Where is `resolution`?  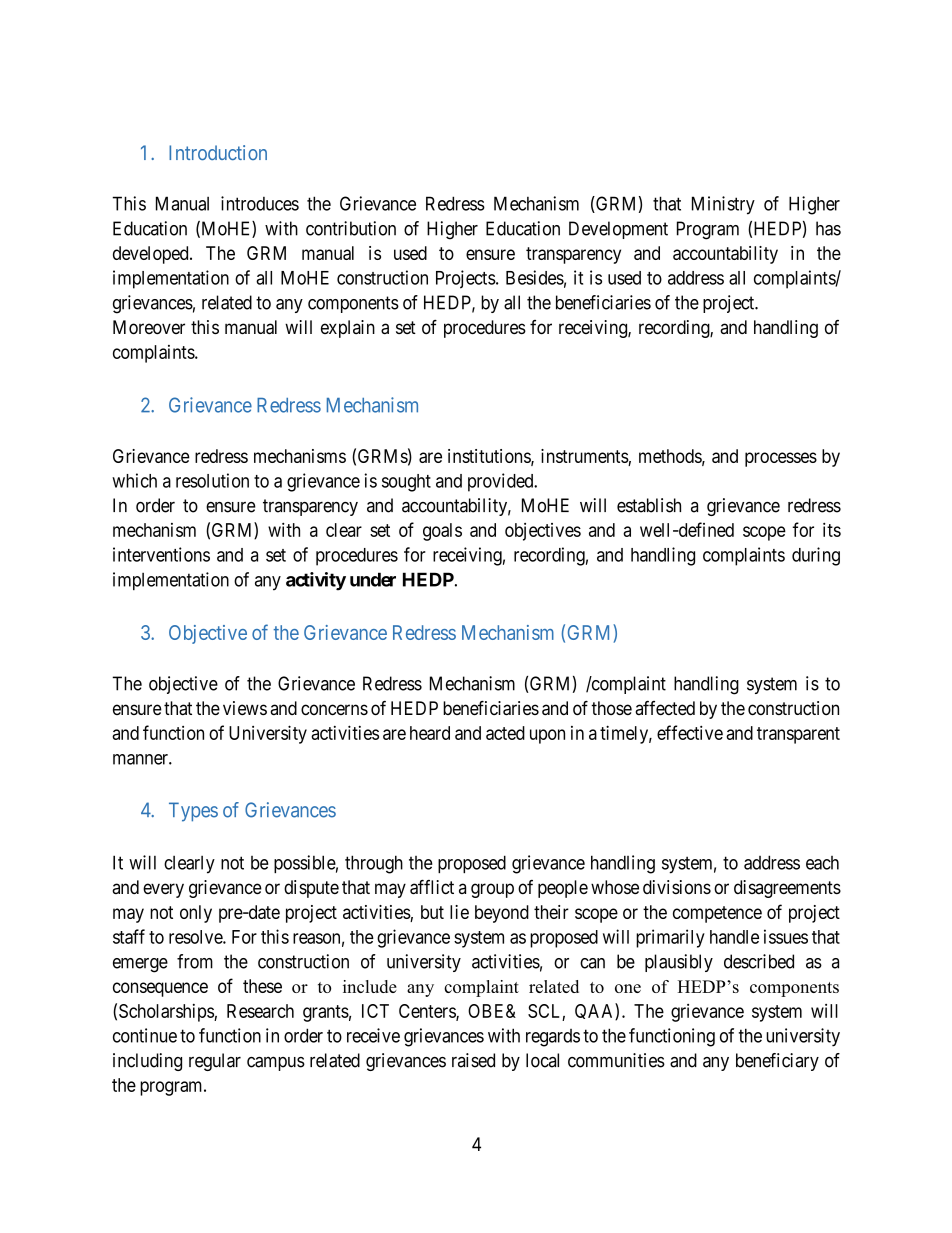 resolution is located at coordinates (212, 480).
